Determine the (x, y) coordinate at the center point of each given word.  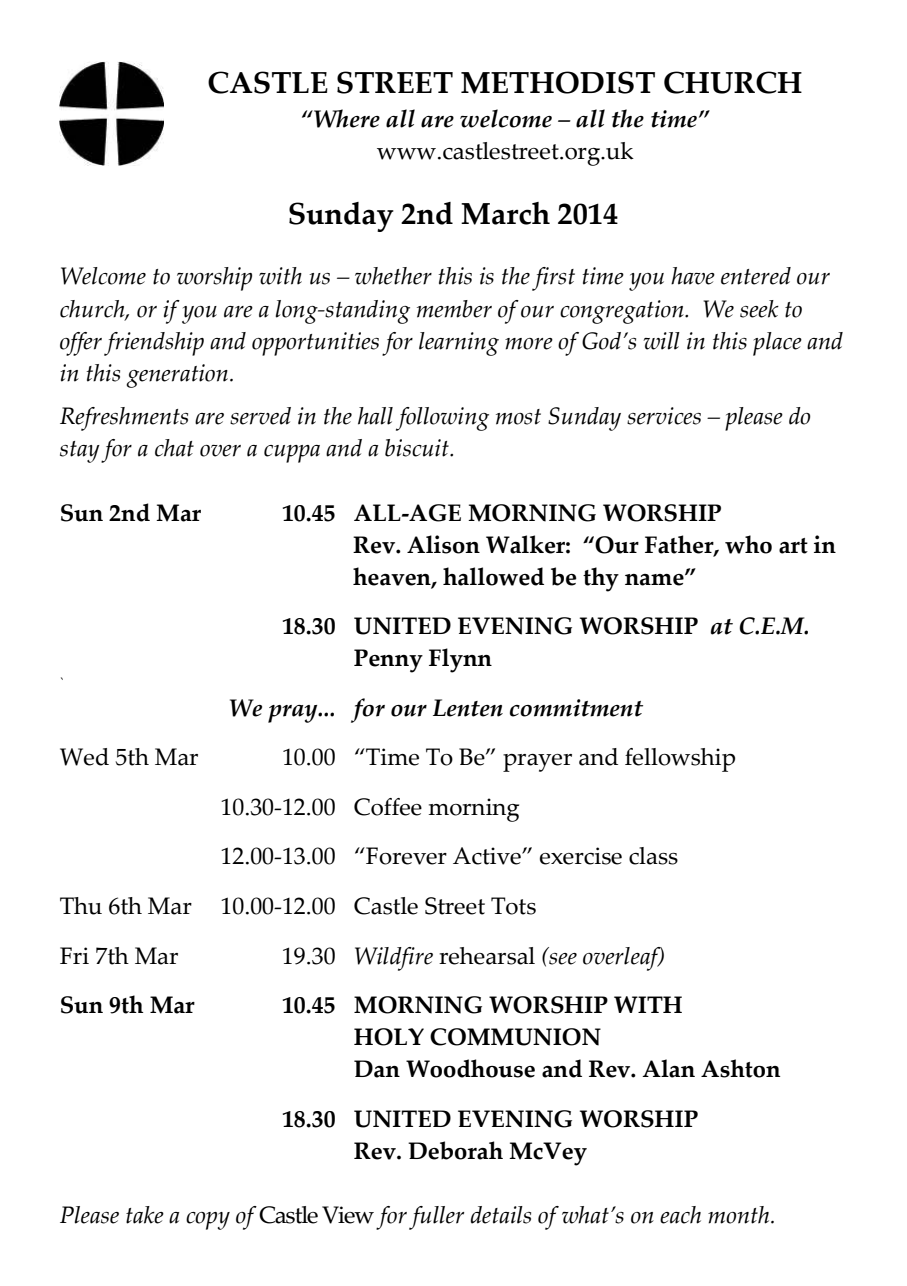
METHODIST (558, 82)
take (145, 1215)
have (693, 276)
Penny (388, 661)
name (655, 579)
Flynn (460, 660)
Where (346, 118)
